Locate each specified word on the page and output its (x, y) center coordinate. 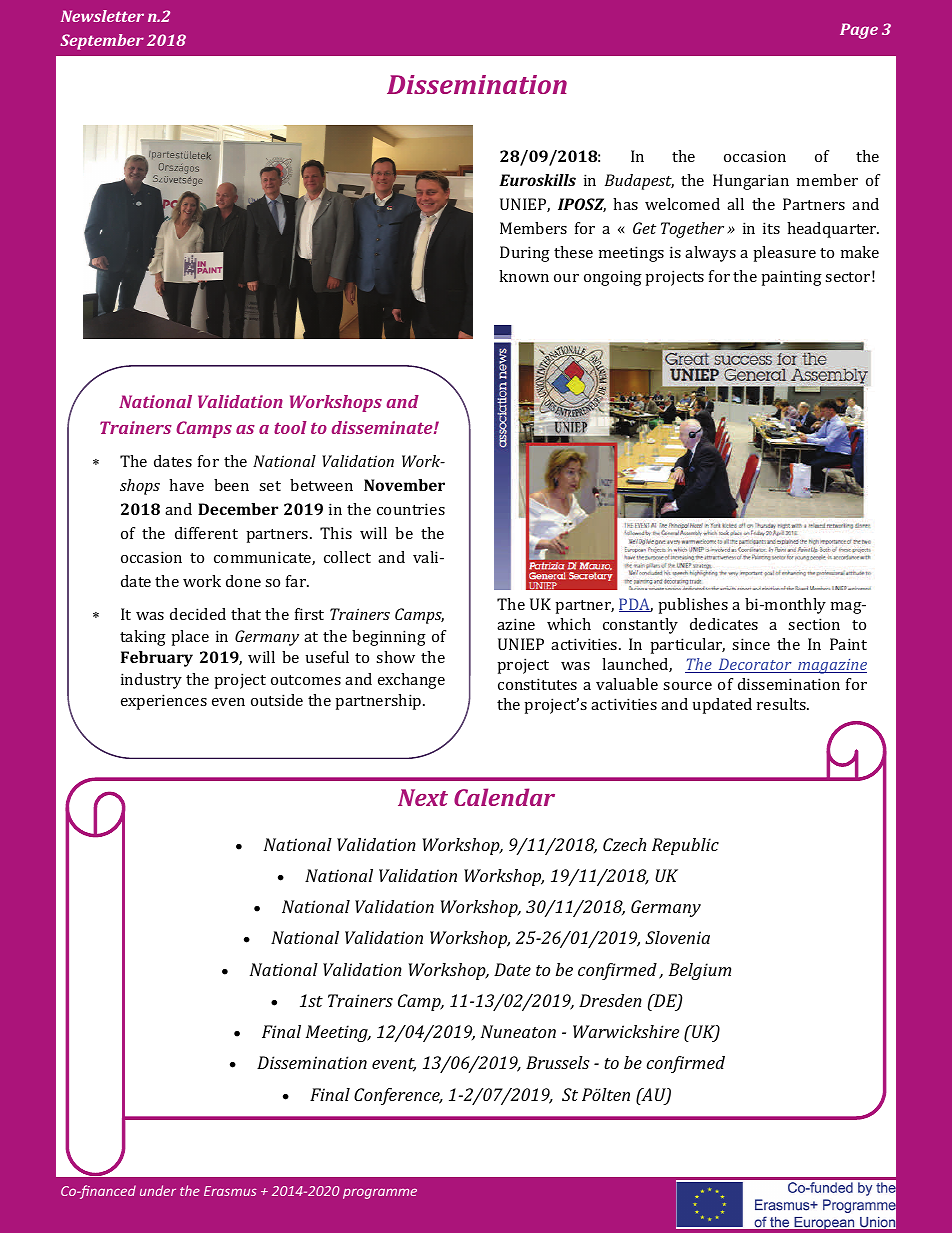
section (814, 624)
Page (859, 31)
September (102, 42)
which (569, 624)
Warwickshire (626, 1031)
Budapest (639, 182)
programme (380, 1193)
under (158, 1190)
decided (198, 614)
